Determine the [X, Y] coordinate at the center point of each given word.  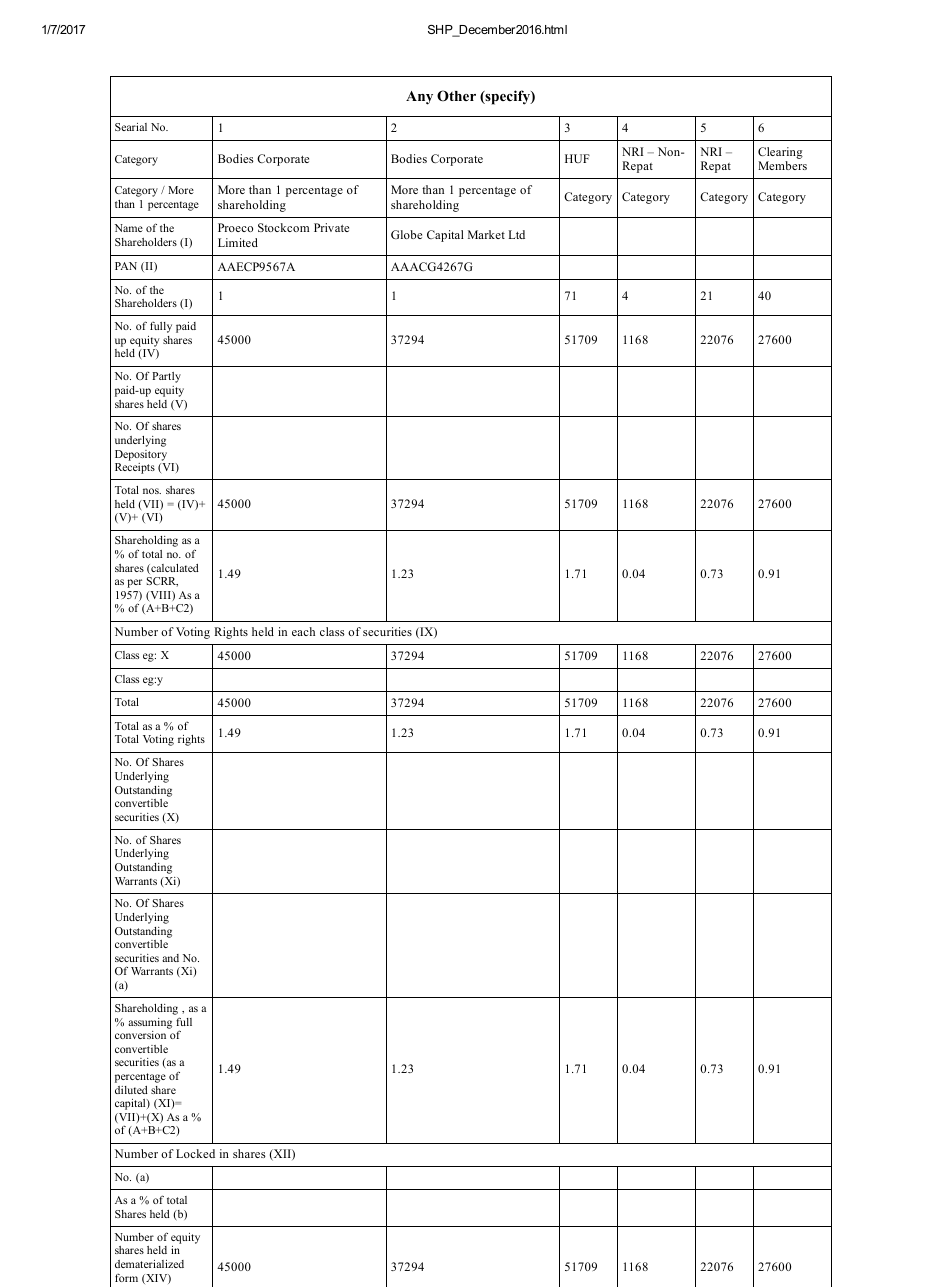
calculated [174, 569]
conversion [140, 1035]
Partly [166, 377]
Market [486, 234]
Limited [238, 242]
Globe [406, 234]
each [303, 631]
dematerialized [149, 1264]
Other [456, 96]
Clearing [780, 154]
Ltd [517, 234]
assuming [150, 1023]
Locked [195, 1153]
